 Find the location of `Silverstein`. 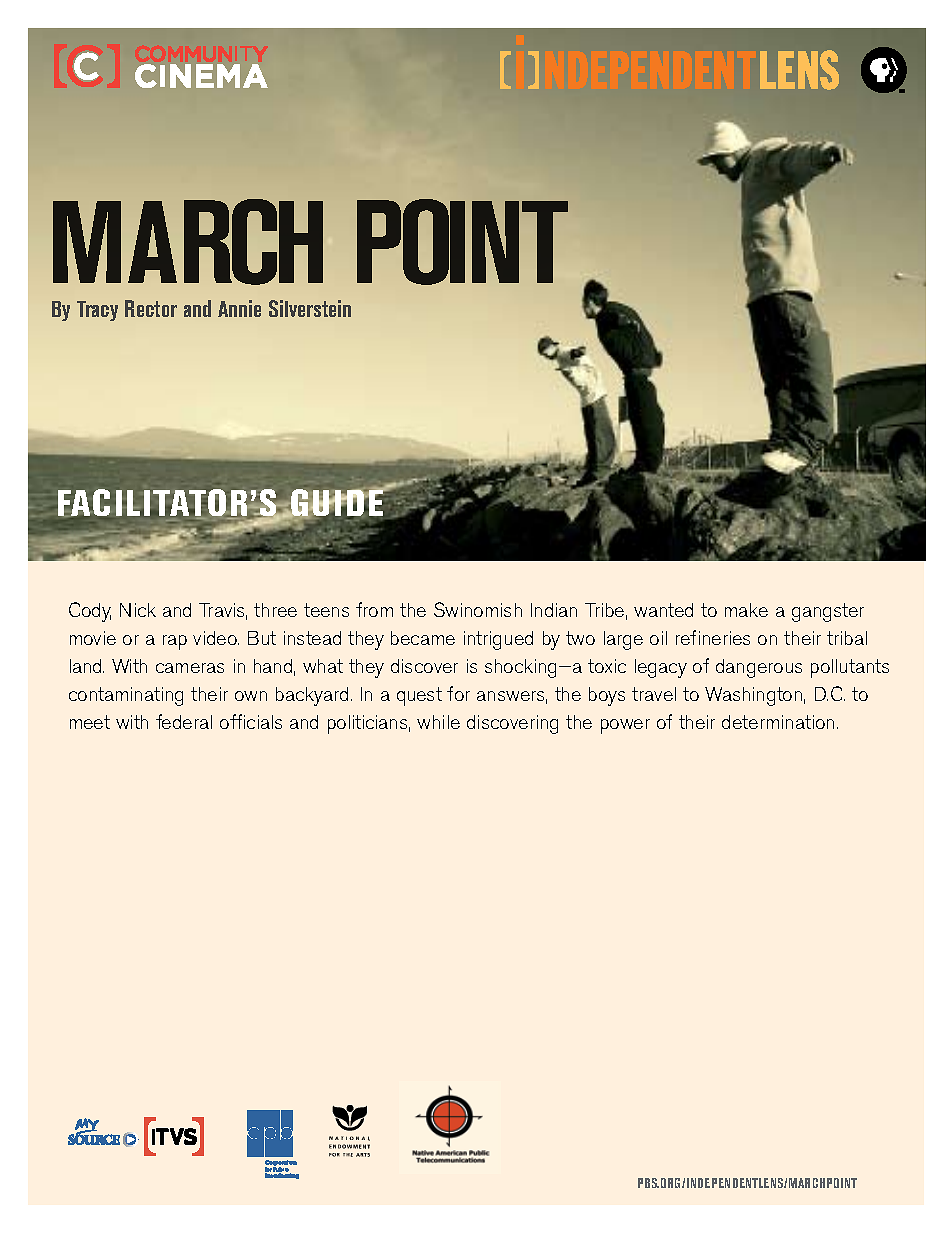

Silverstein is located at coordinates (310, 308).
